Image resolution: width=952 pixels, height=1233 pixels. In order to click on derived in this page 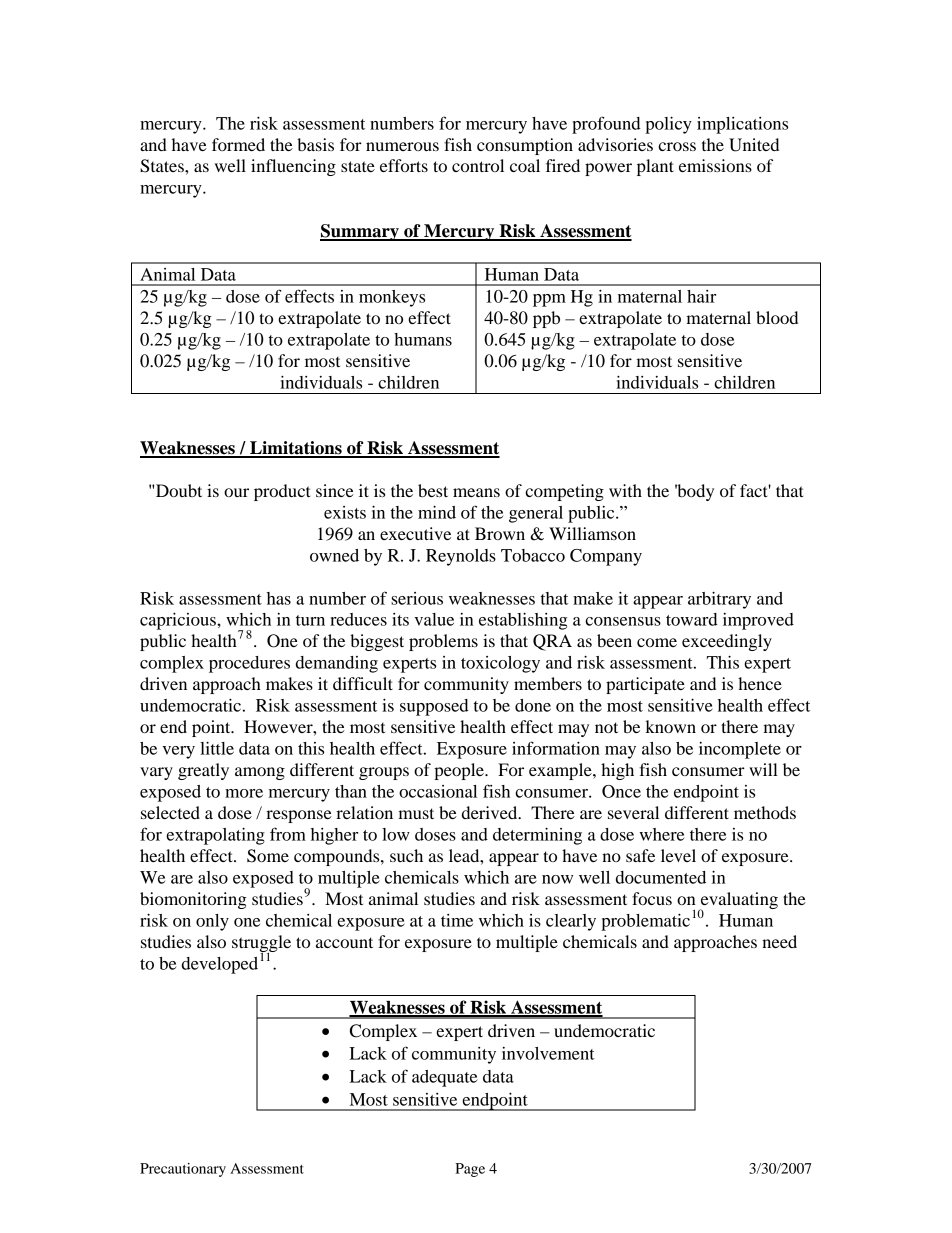, I will do `click(491, 812)`.
